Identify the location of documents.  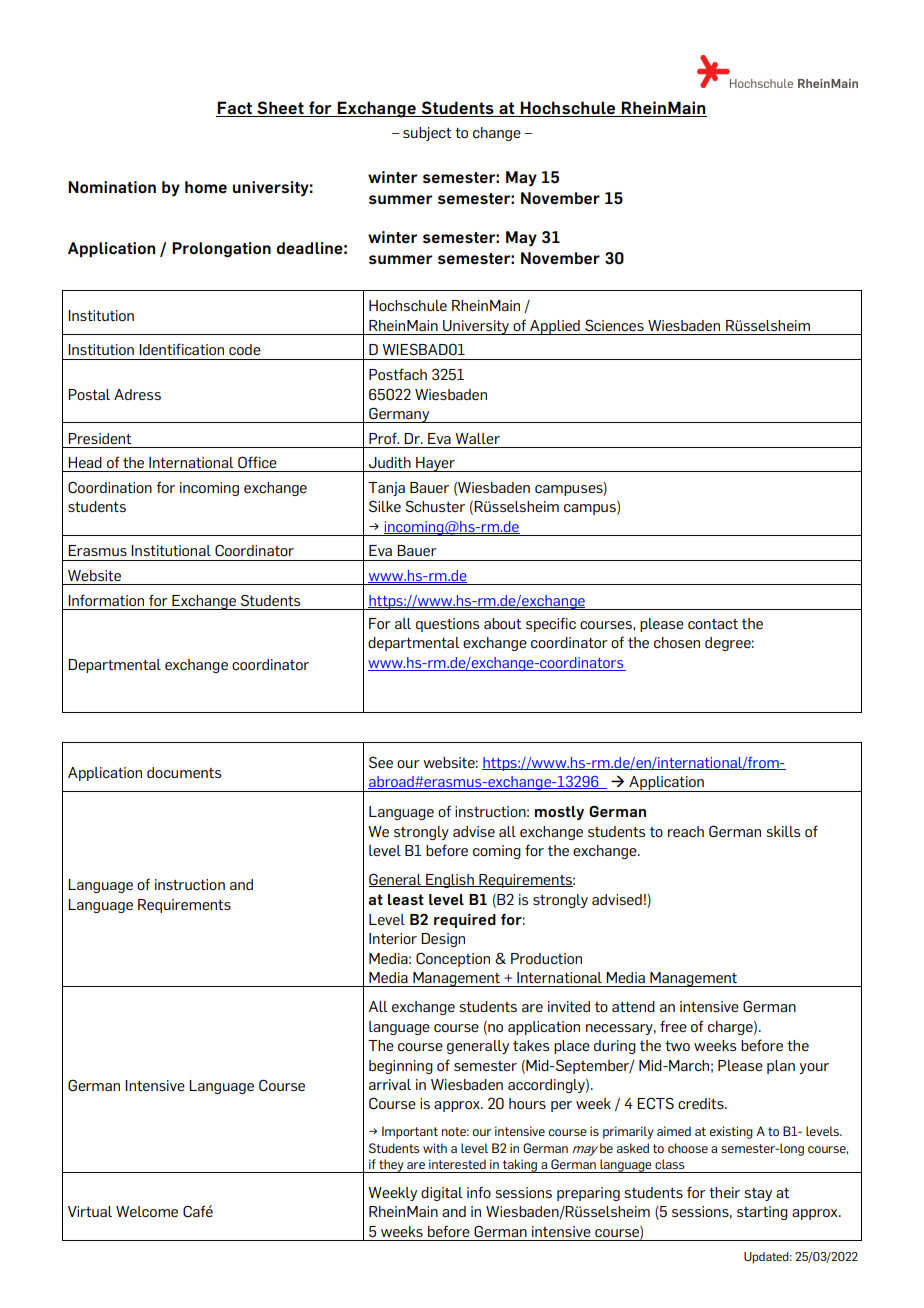
(184, 772).
